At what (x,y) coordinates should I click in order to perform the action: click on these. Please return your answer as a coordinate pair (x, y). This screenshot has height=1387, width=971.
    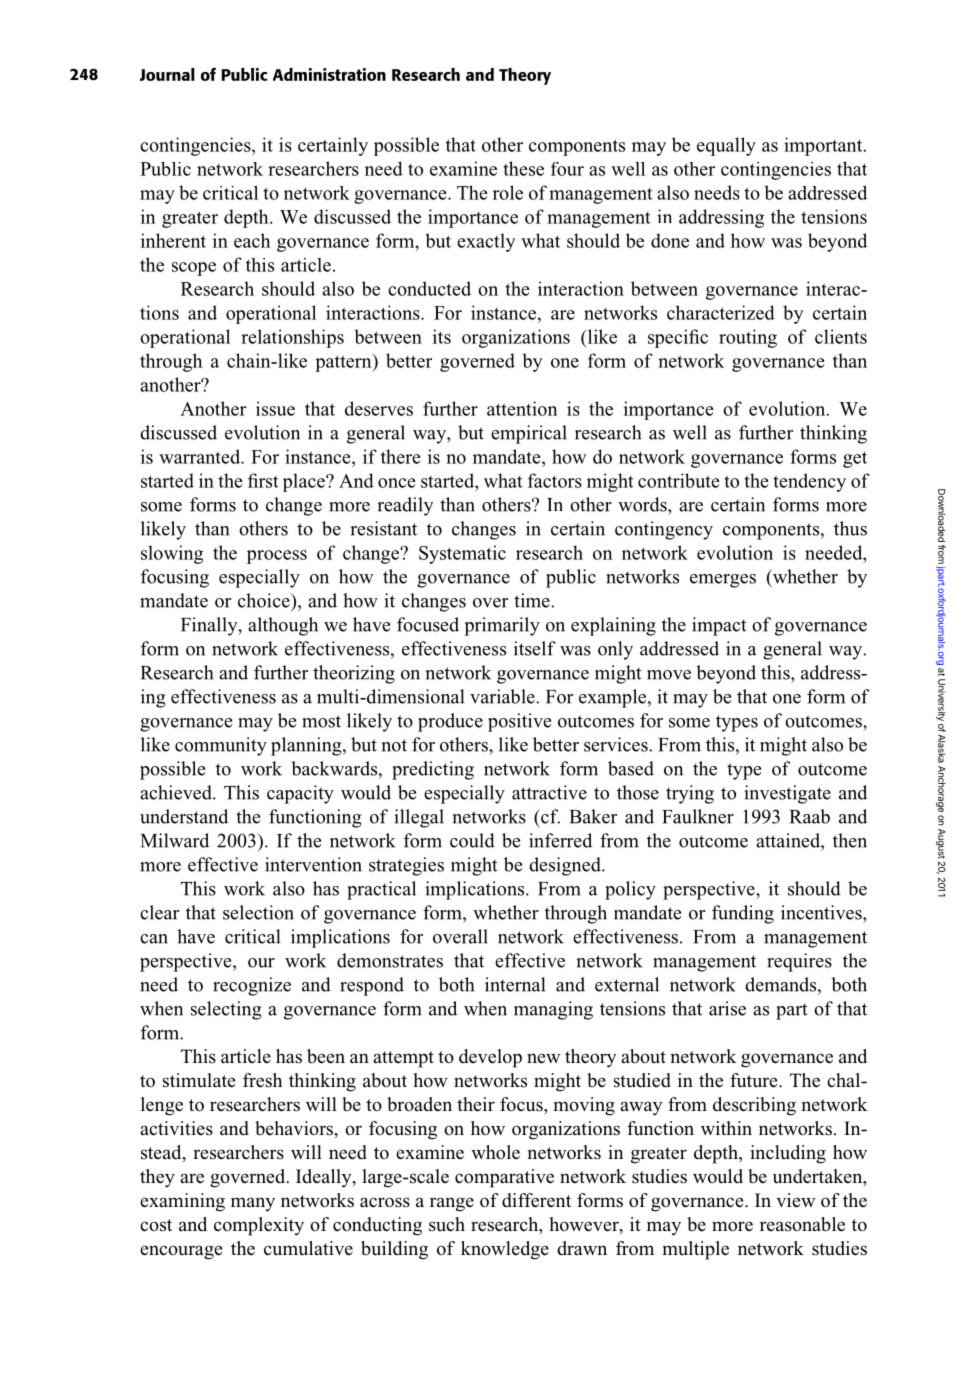
    Looking at the image, I should click on (523, 168).
